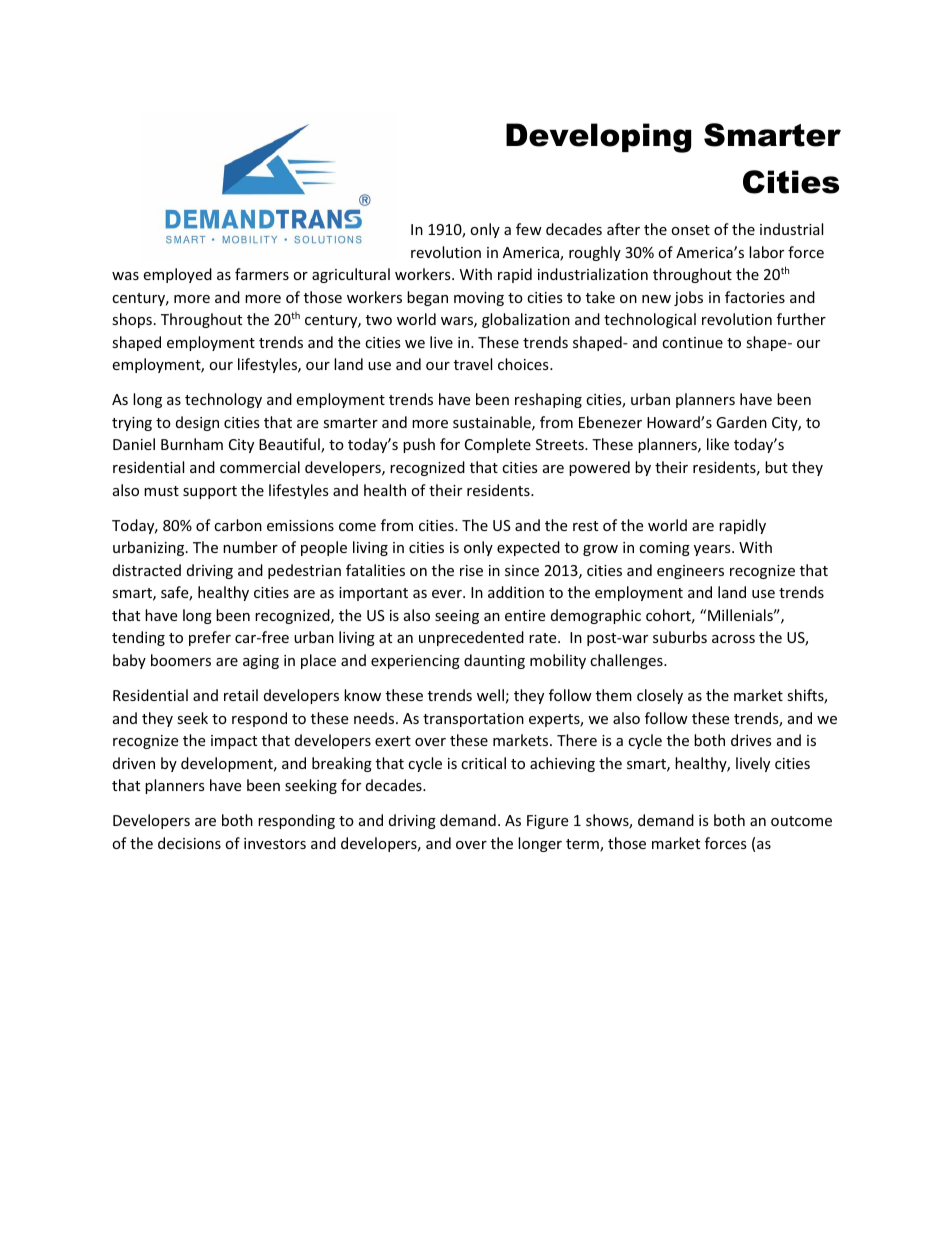 The height and width of the page is (1233, 952). Describe the element at coordinates (690, 230) in the page. I see `onset` at that location.
